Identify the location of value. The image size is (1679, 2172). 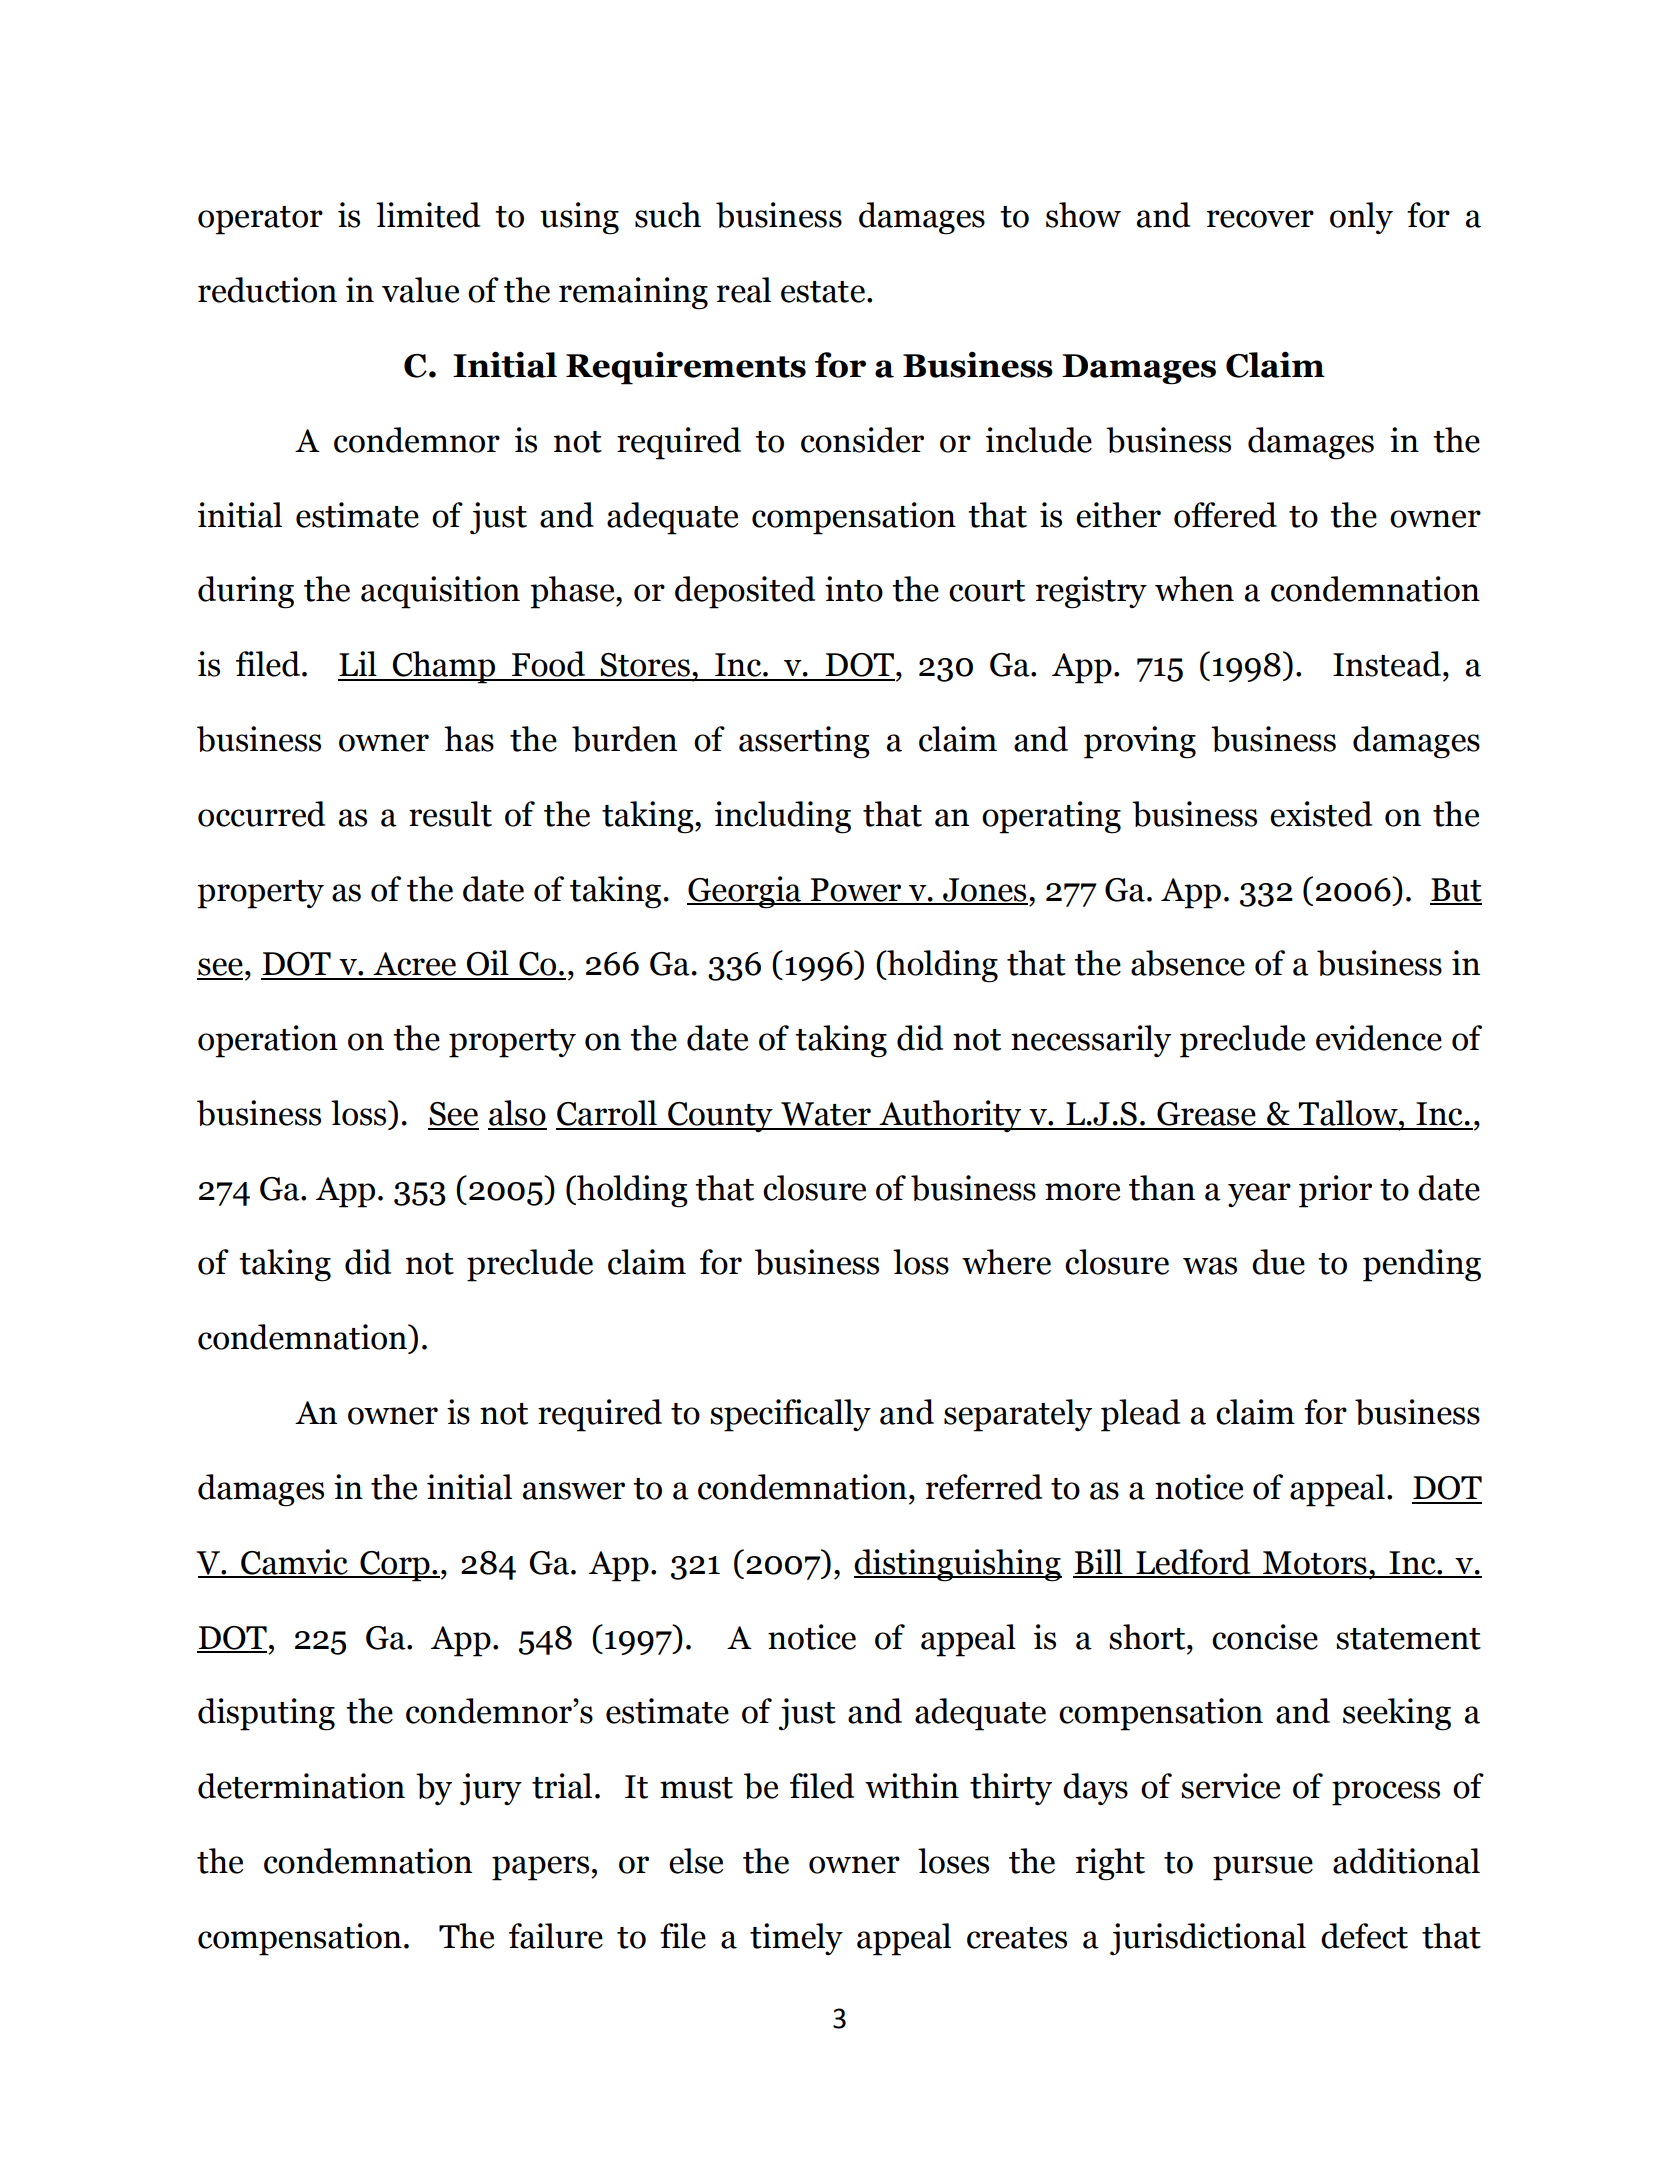
(420, 290).
